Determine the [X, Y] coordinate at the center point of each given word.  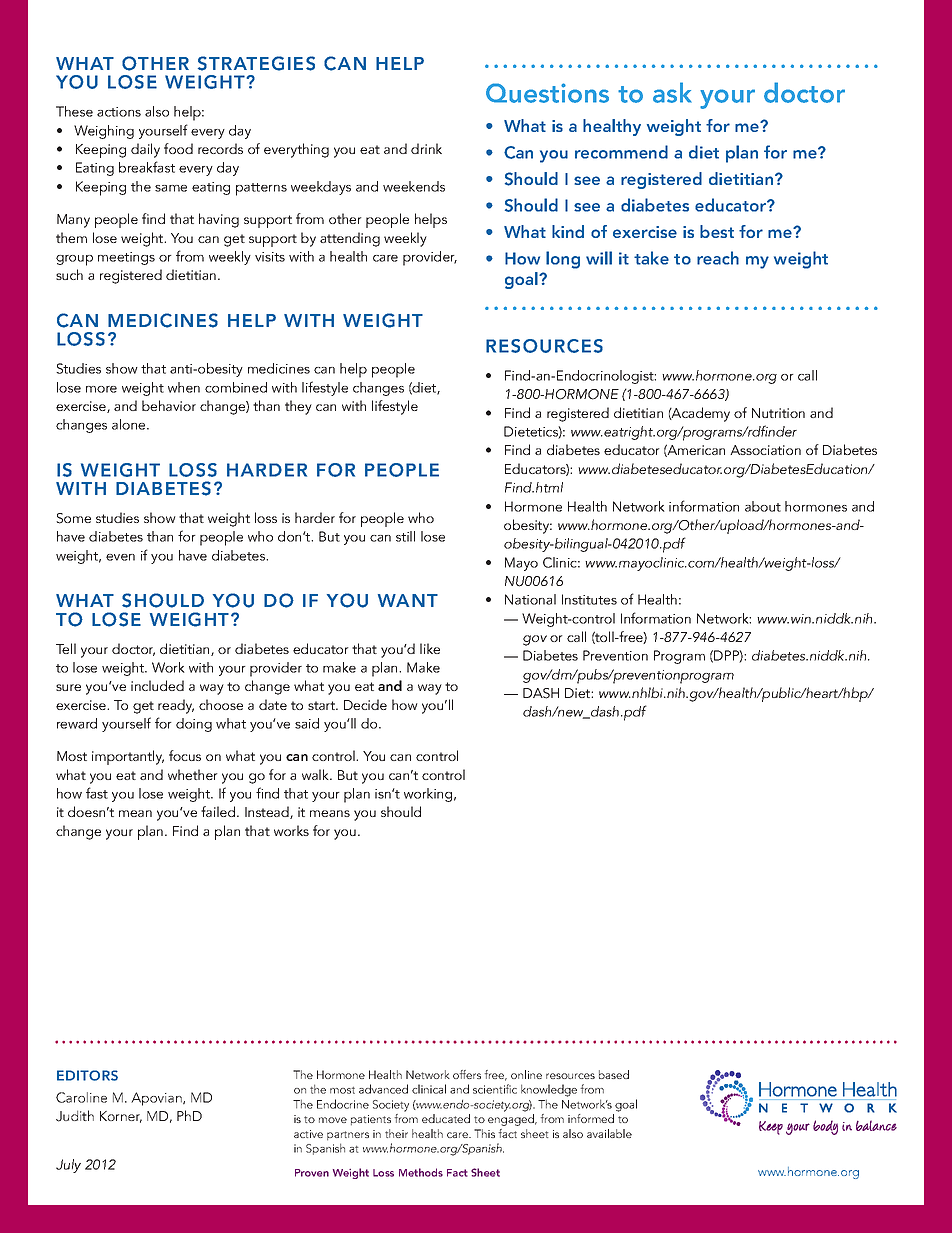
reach [718, 258]
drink [426, 148]
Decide [365, 704]
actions [119, 112]
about [763, 506]
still [405, 536]
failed [219, 811]
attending [350, 239]
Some [73, 518]
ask [672, 92]
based [614, 1074]
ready [176, 706]
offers [467, 1074]
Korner [121, 1117]
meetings [126, 258]
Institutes [589, 599]
